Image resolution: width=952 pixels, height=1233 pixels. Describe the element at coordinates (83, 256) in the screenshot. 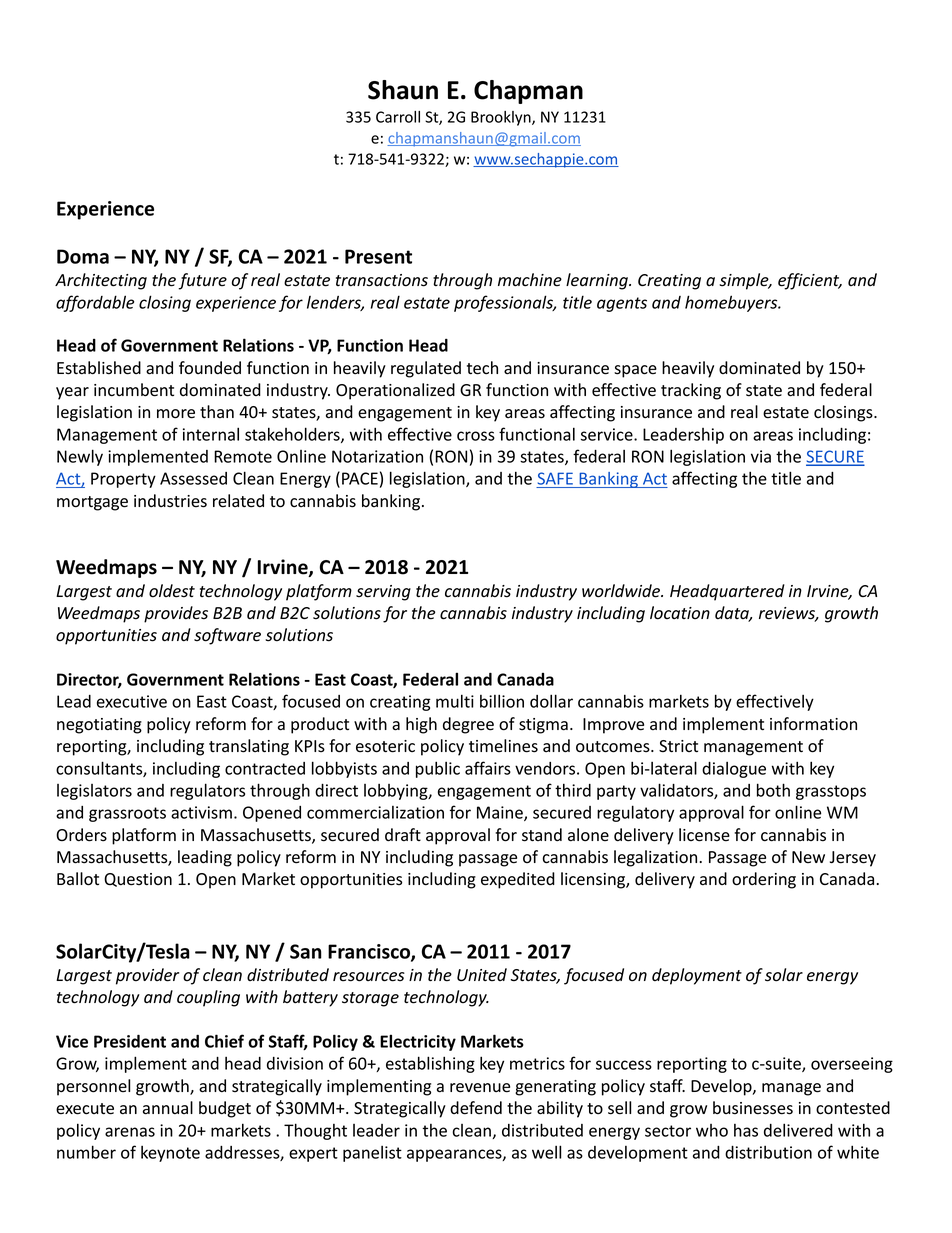

I see `Doma` at that location.
